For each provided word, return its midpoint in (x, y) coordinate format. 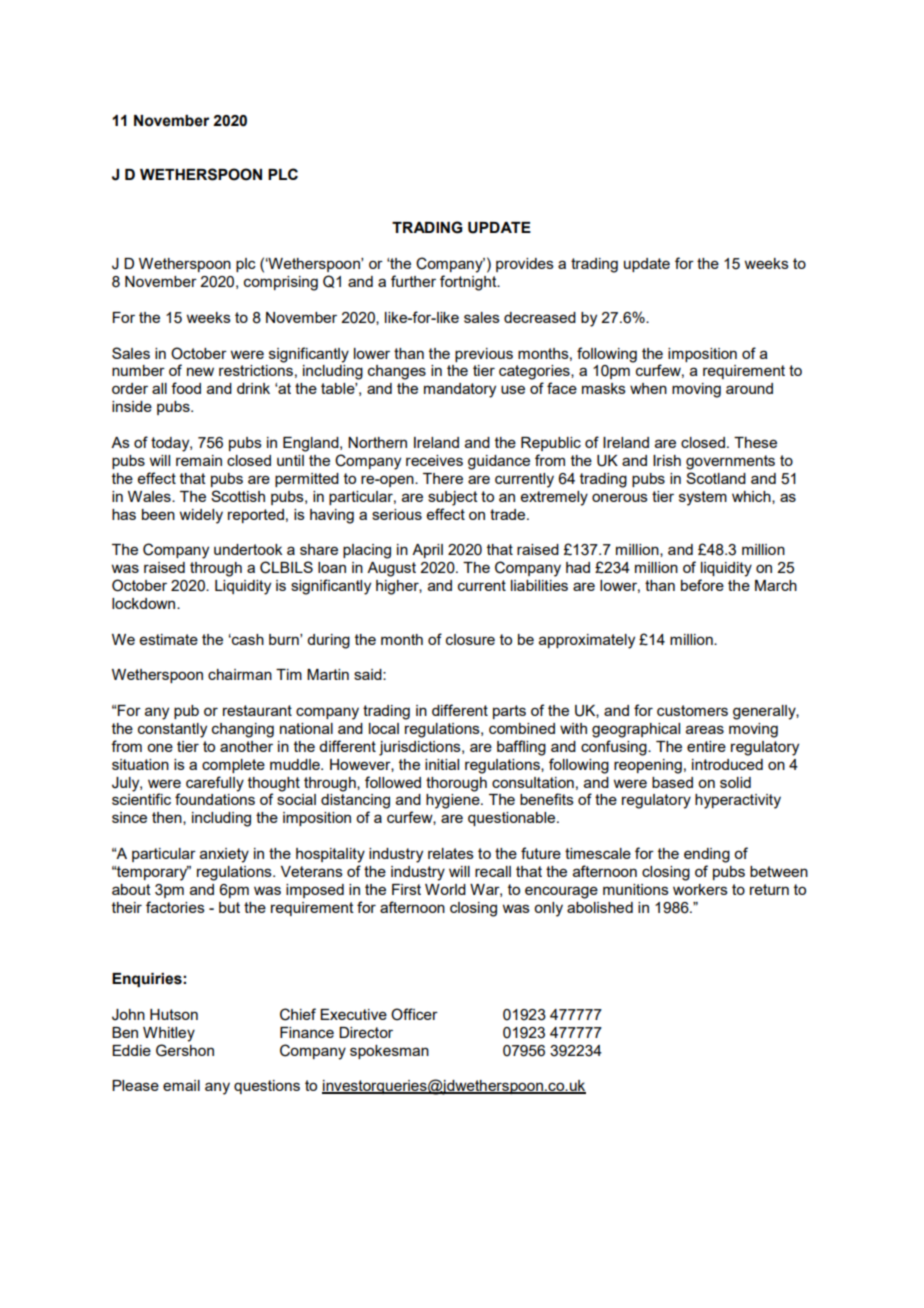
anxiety (224, 855)
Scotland (716, 478)
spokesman (389, 1052)
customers (692, 710)
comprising (281, 283)
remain (199, 460)
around (749, 388)
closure (470, 639)
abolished (600, 907)
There (443, 478)
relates (451, 853)
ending (707, 855)
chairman (240, 674)
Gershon (185, 1050)
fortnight (469, 283)
